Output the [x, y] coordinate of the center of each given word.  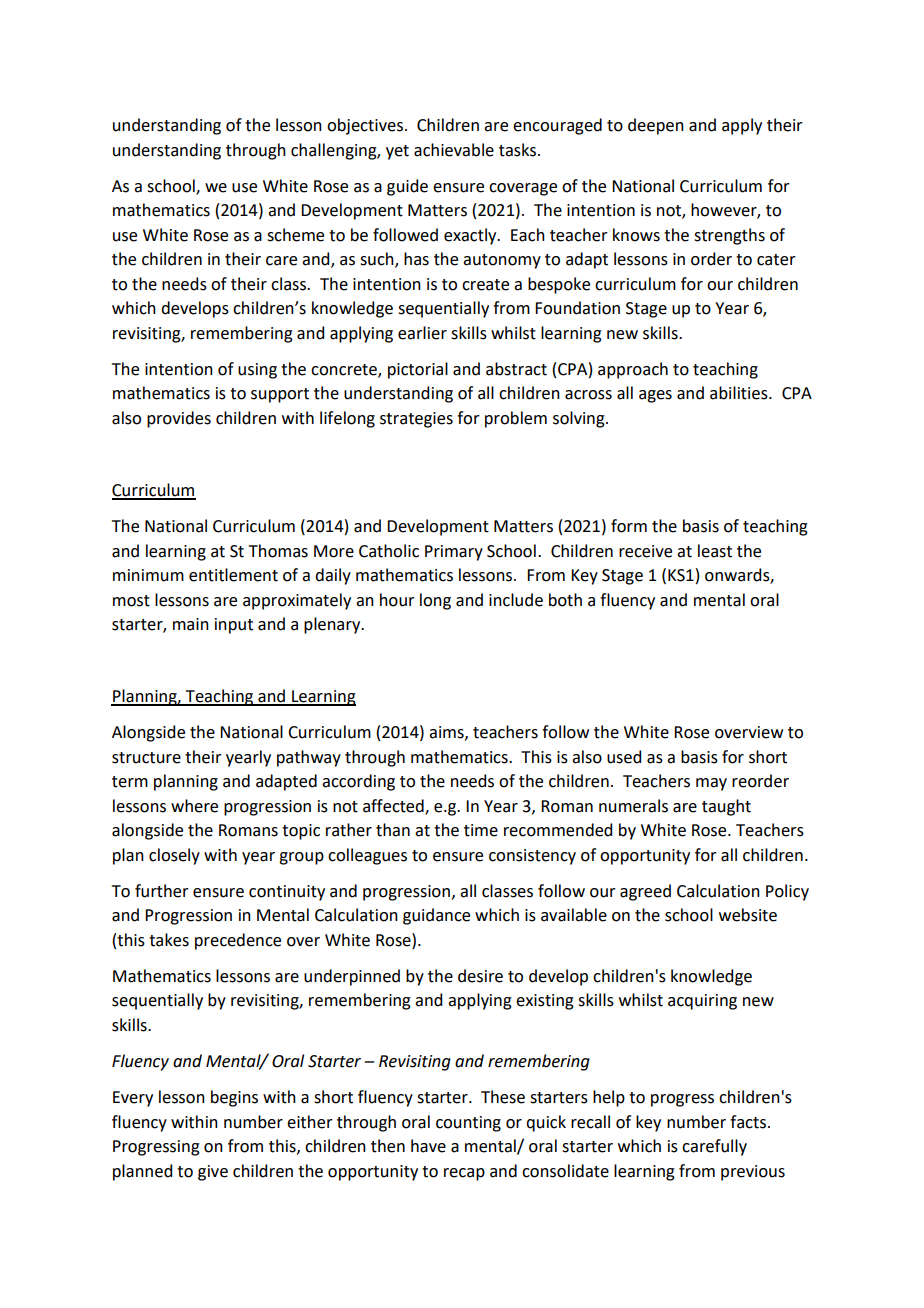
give [213, 1173]
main [191, 624]
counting [468, 1124]
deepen [656, 126]
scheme [295, 235]
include [516, 600]
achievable [454, 150]
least [715, 551]
